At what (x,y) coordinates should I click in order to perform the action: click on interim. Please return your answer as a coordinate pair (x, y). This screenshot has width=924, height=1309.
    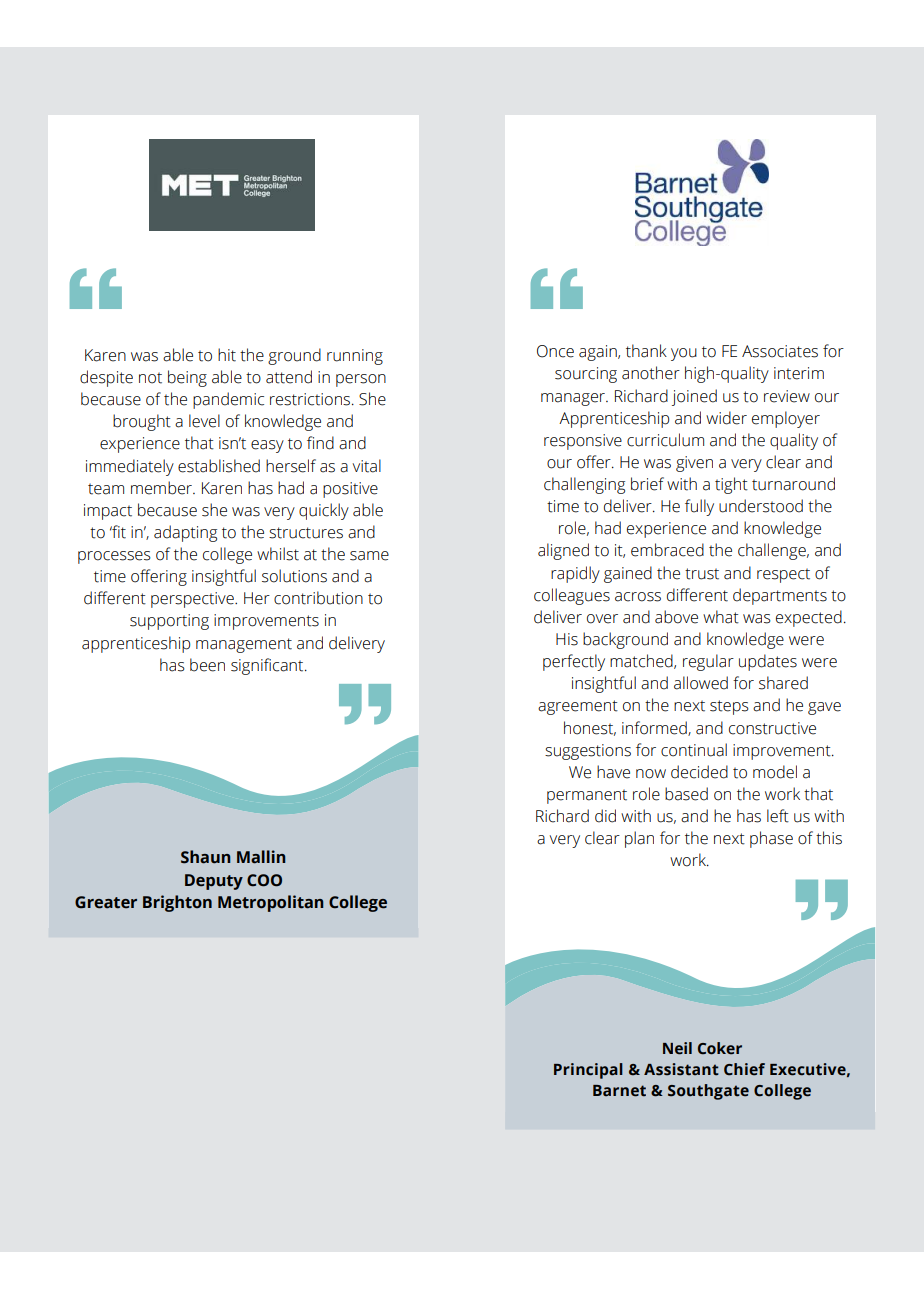
    Looking at the image, I should click on (799, 373).
